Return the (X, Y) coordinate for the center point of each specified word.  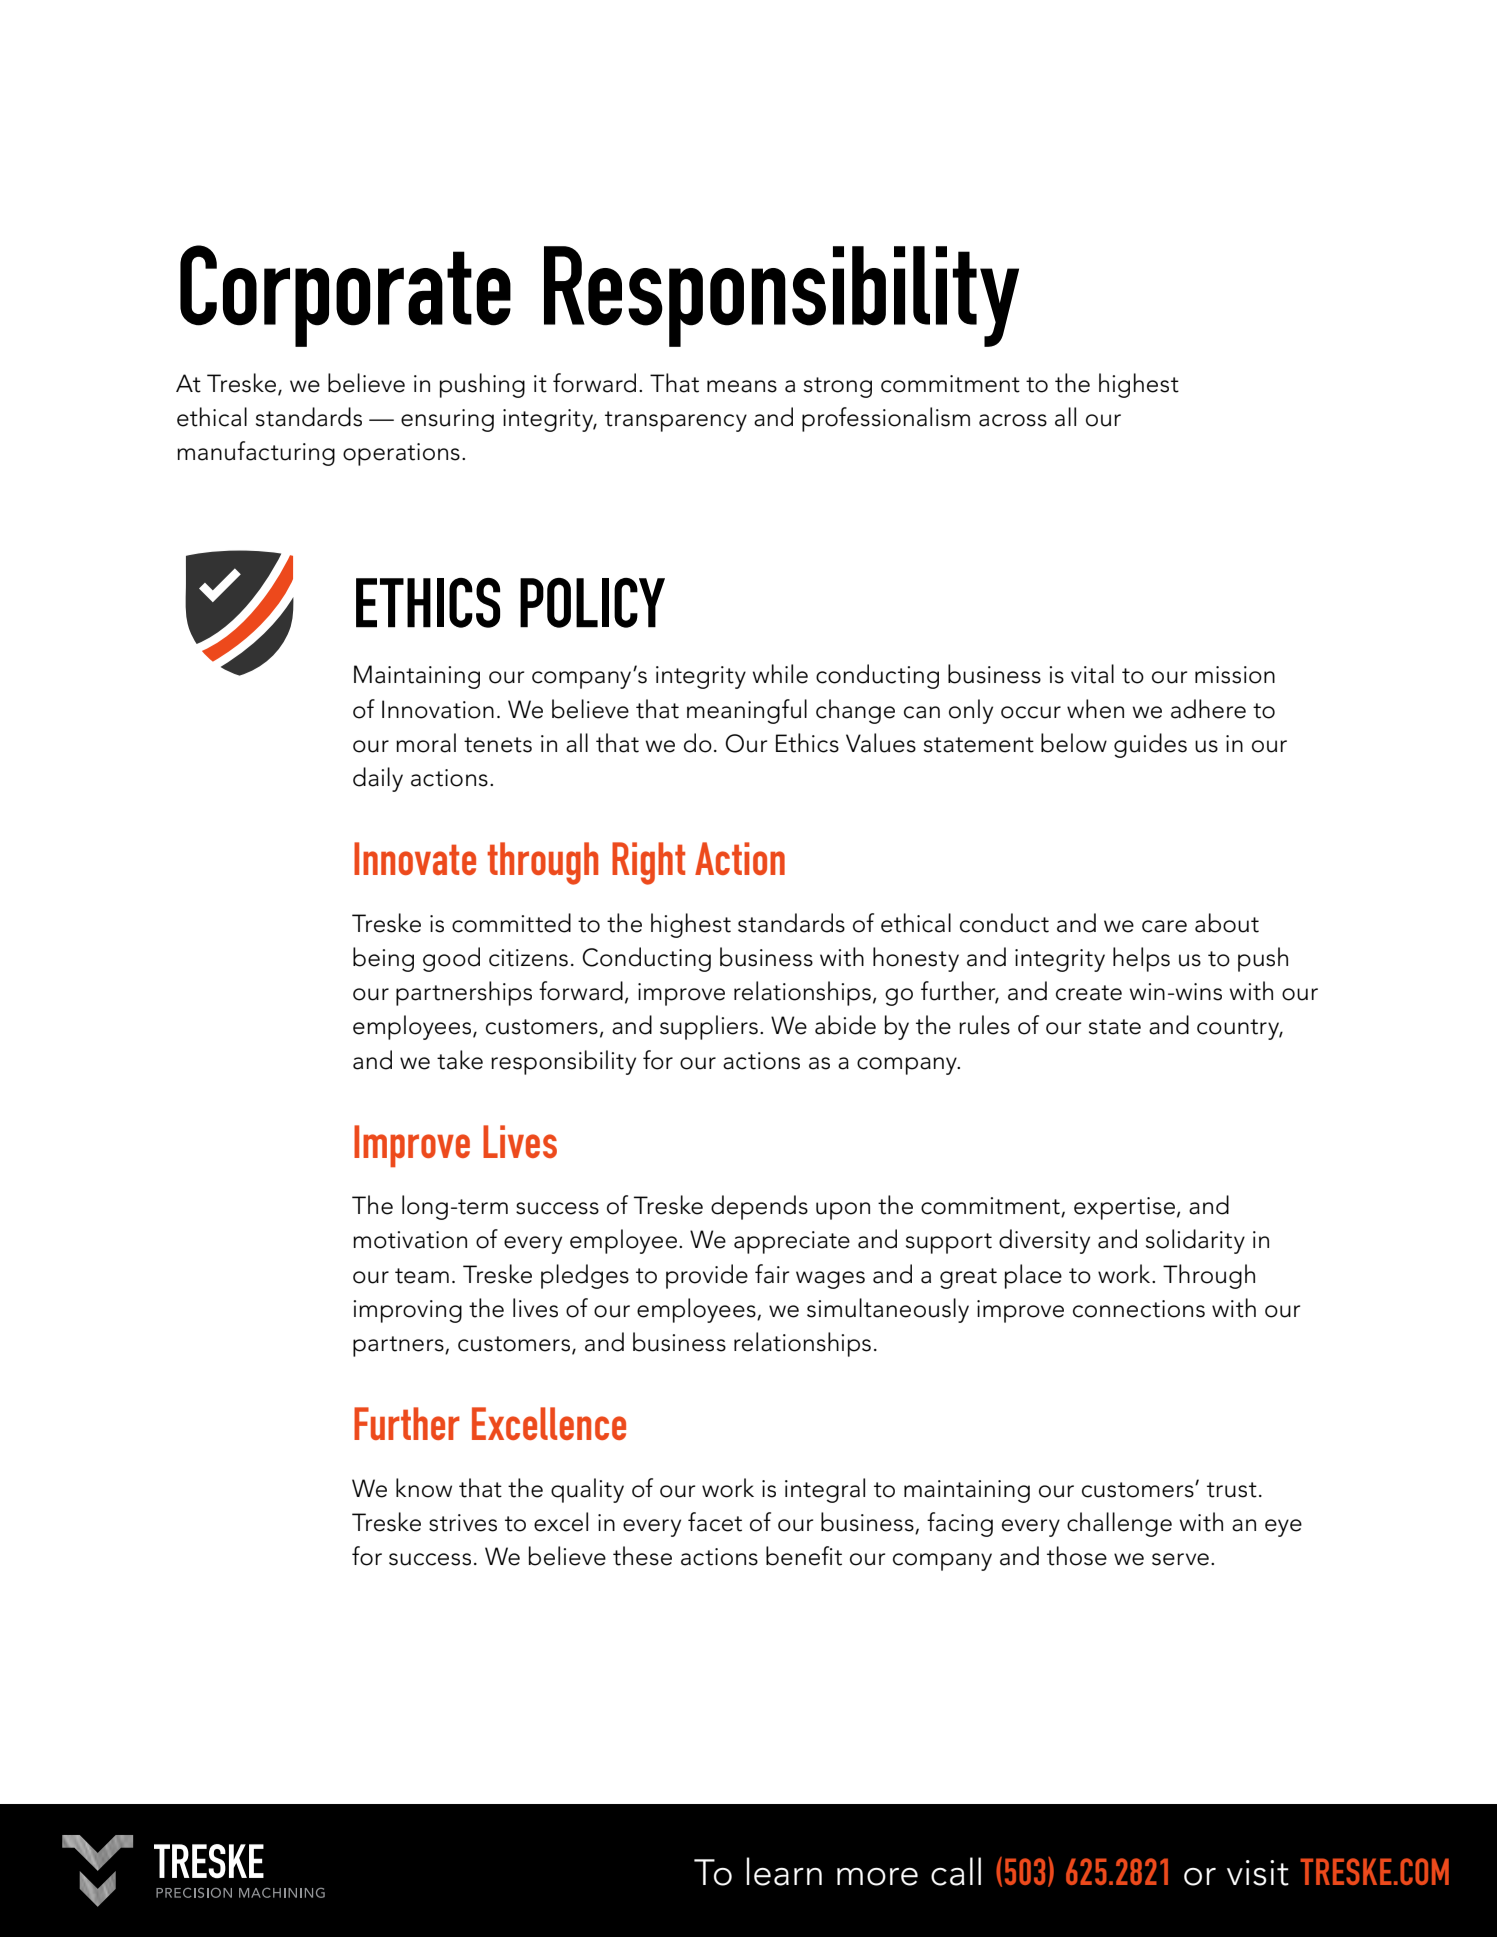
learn (784, 1871)
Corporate (345, 296)
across (1013, 420)
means (742, 386)
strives (463, 1523)
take (460, 1060)
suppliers (709, 1027)
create (1089, 993)
